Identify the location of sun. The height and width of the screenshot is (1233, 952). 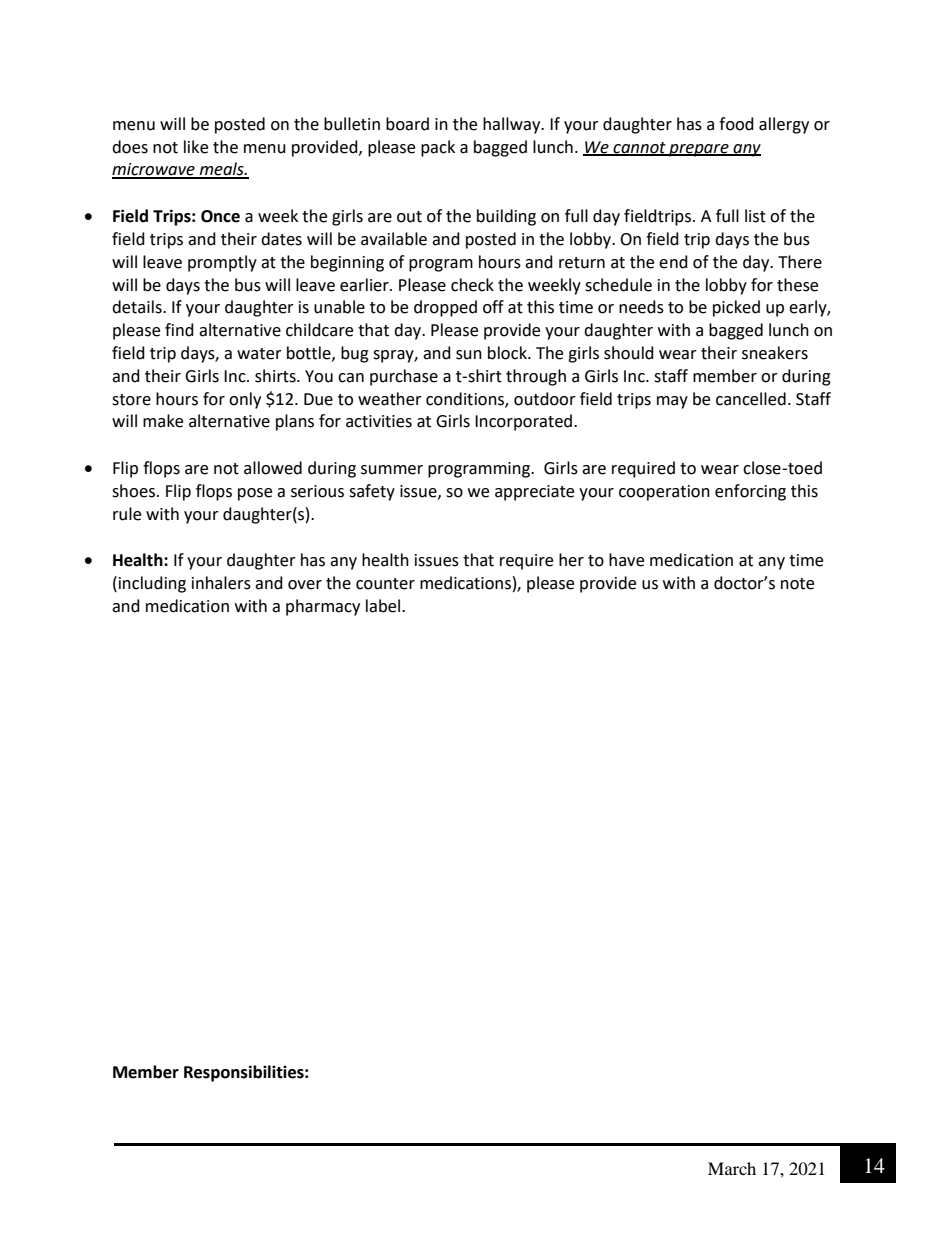
(469, 355).
